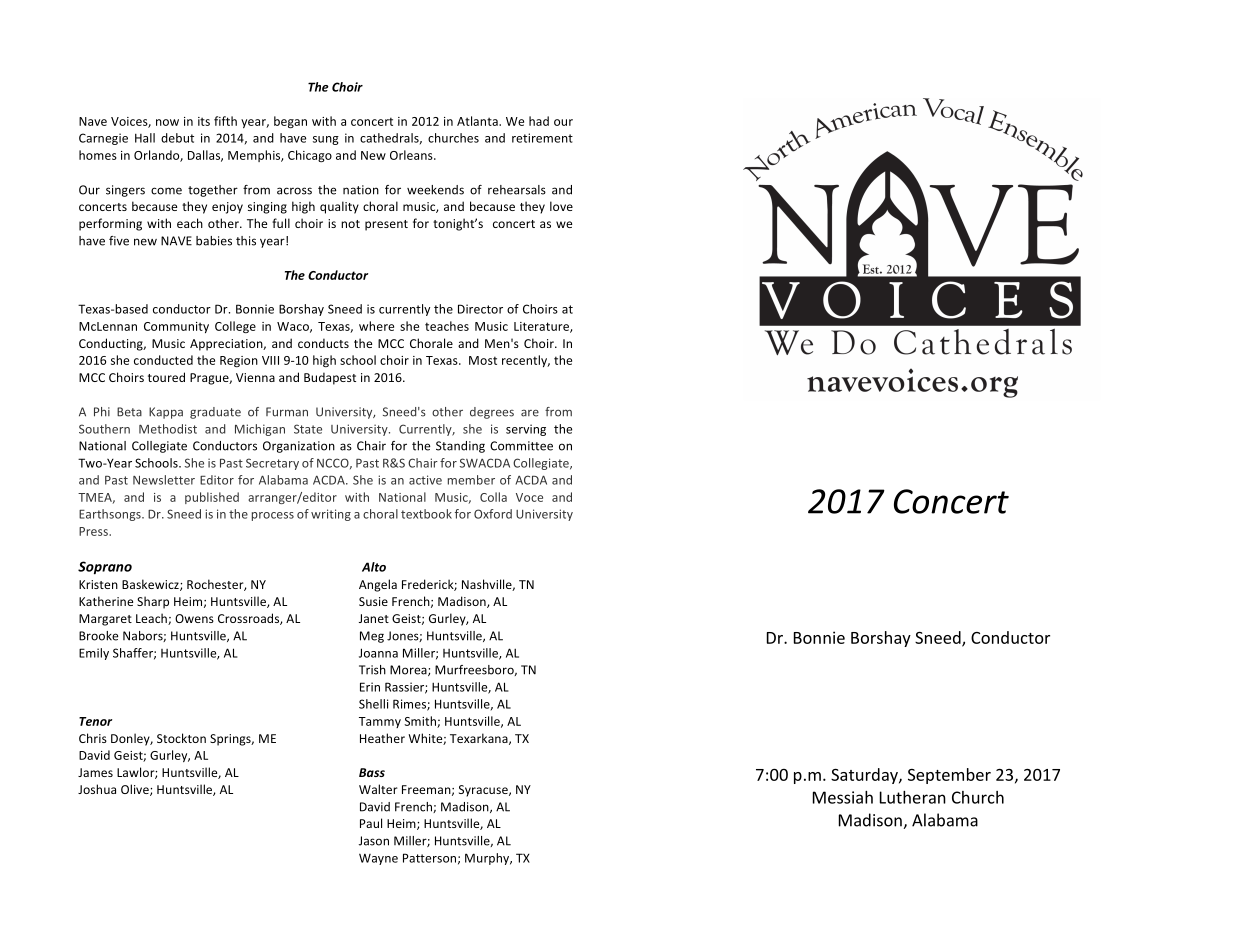  I want to click on Saturday, so click(865, 776).
